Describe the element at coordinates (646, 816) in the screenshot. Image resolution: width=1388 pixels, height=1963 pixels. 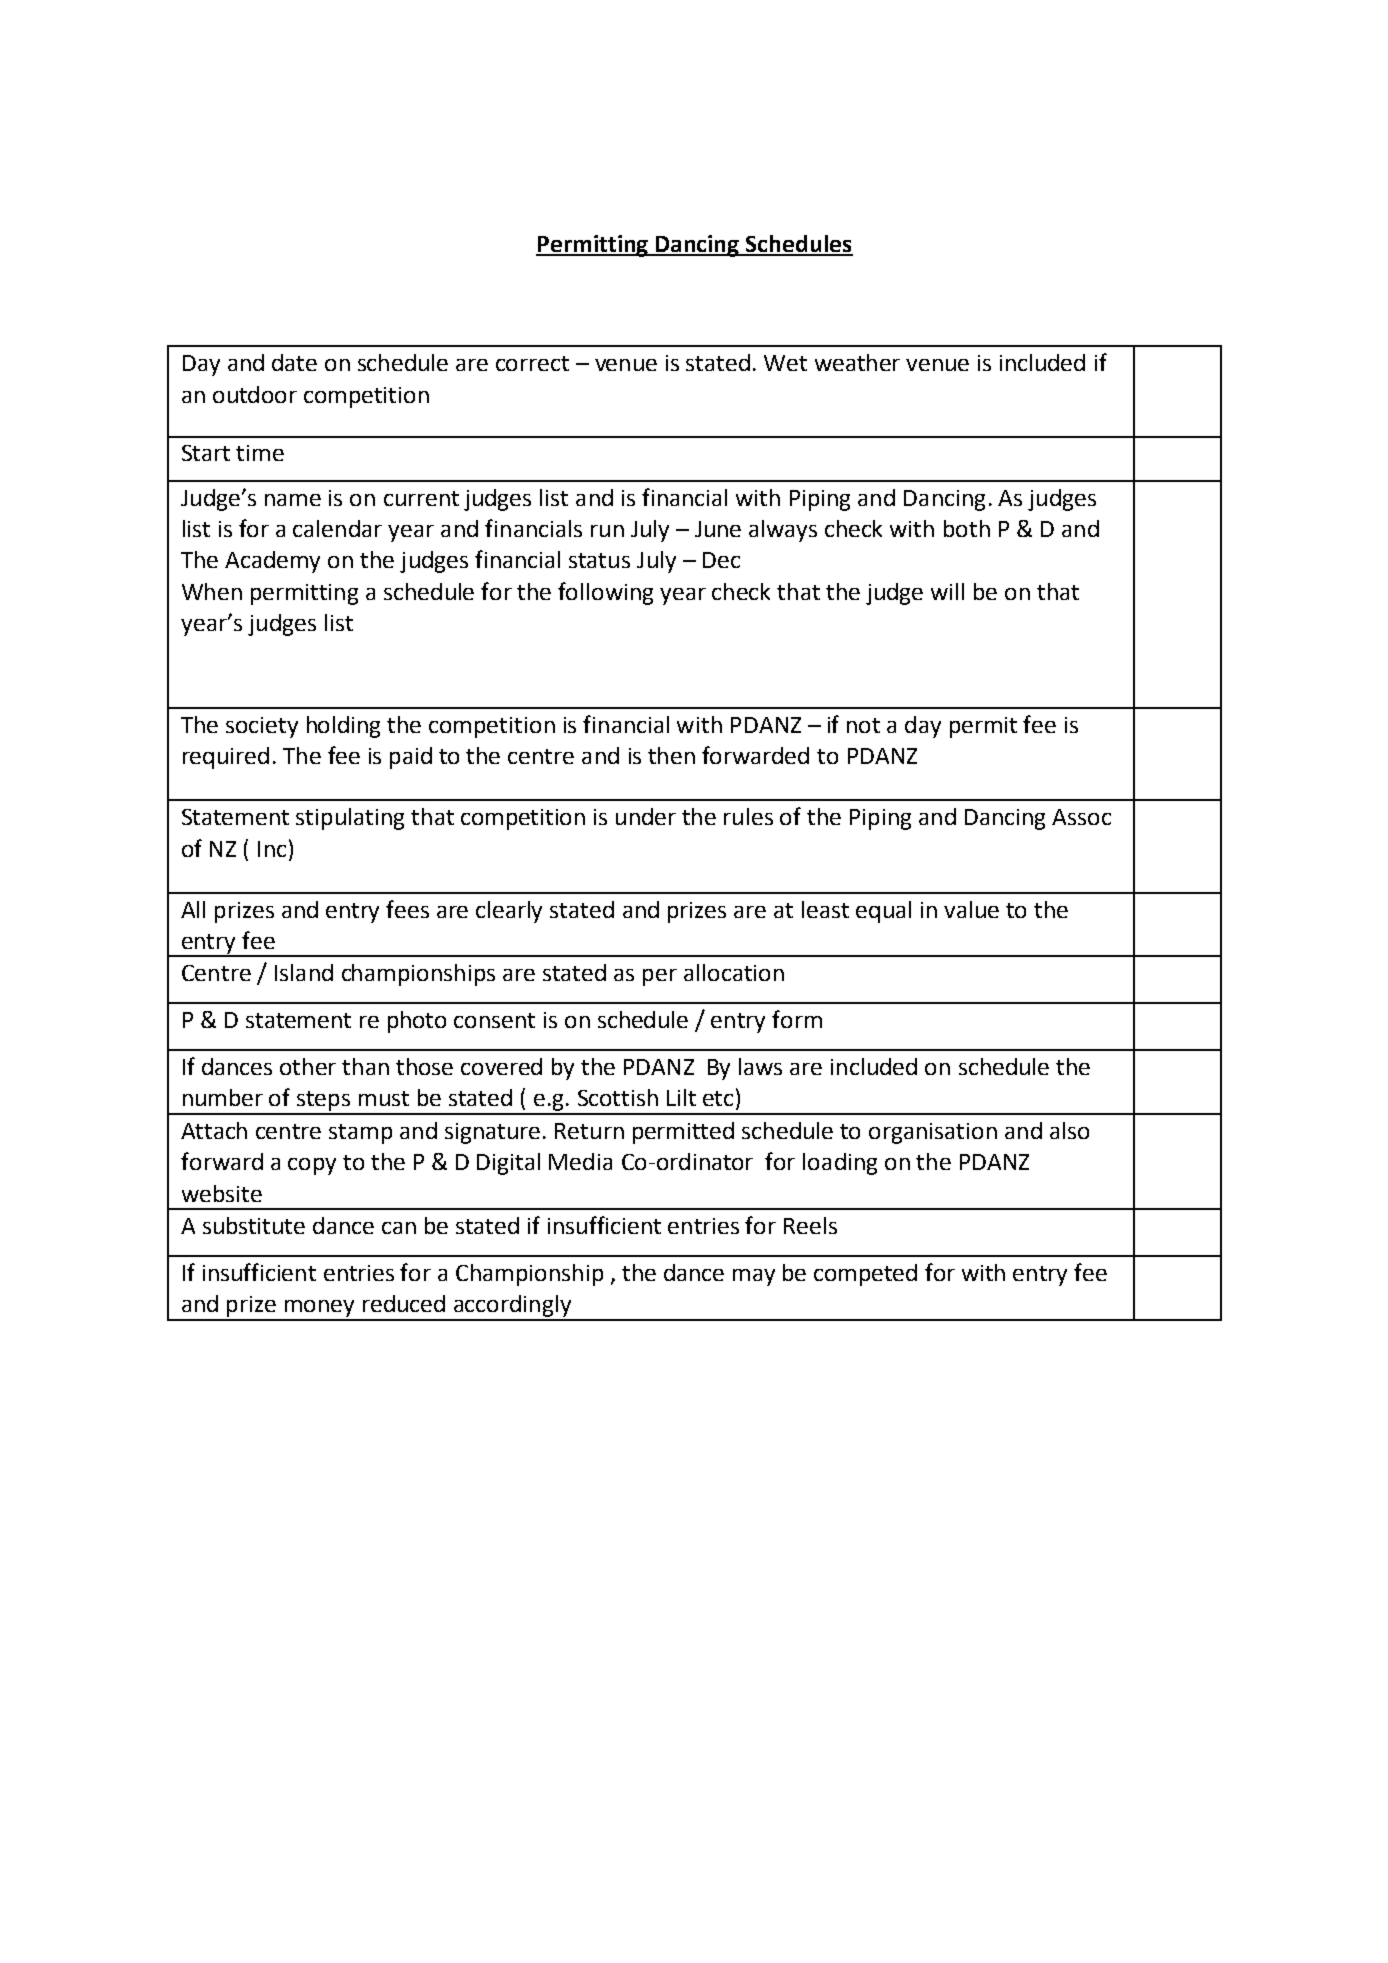
I see `under` at that location.
